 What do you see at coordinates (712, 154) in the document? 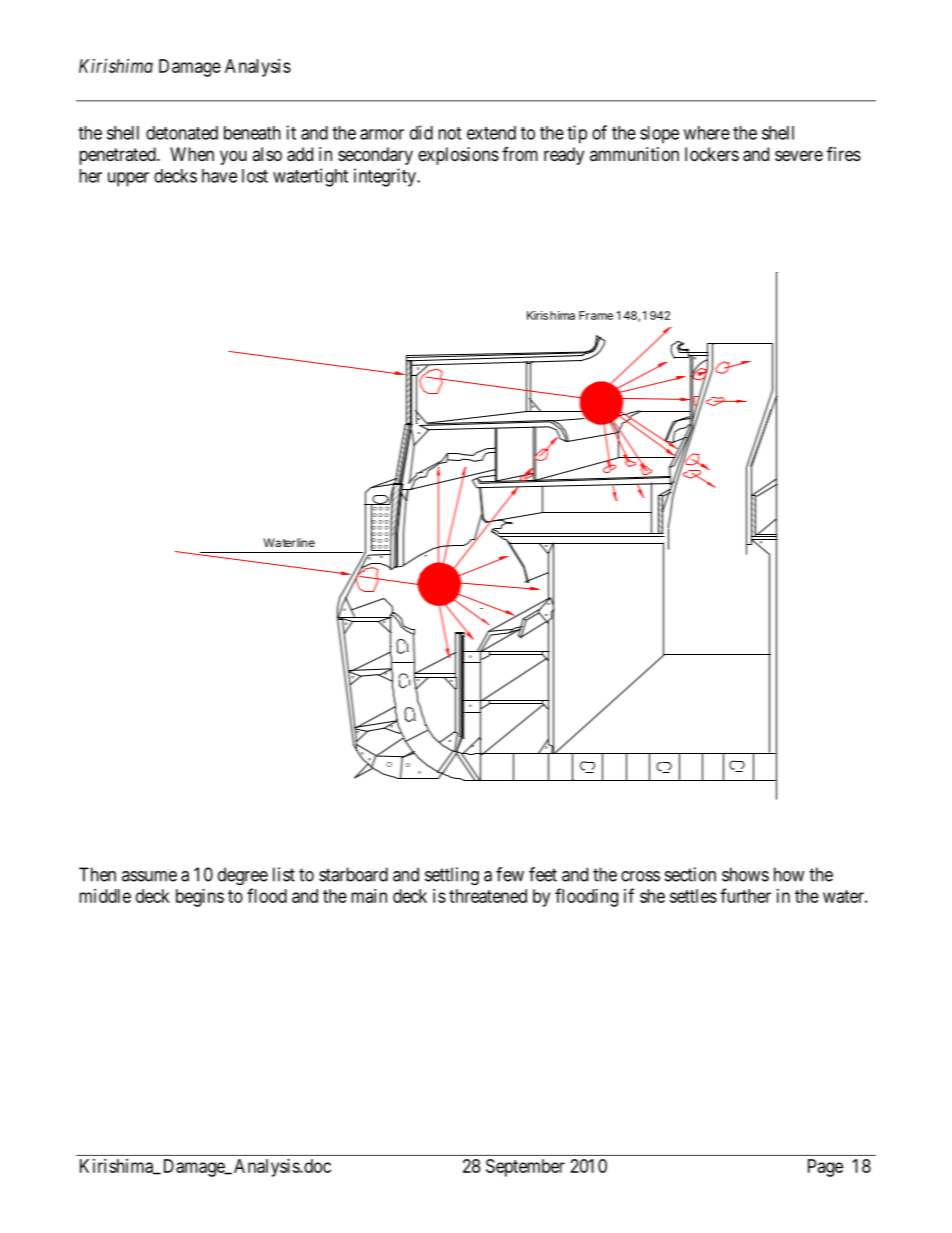
I see `lockers` at bounding box center [712, 154].
